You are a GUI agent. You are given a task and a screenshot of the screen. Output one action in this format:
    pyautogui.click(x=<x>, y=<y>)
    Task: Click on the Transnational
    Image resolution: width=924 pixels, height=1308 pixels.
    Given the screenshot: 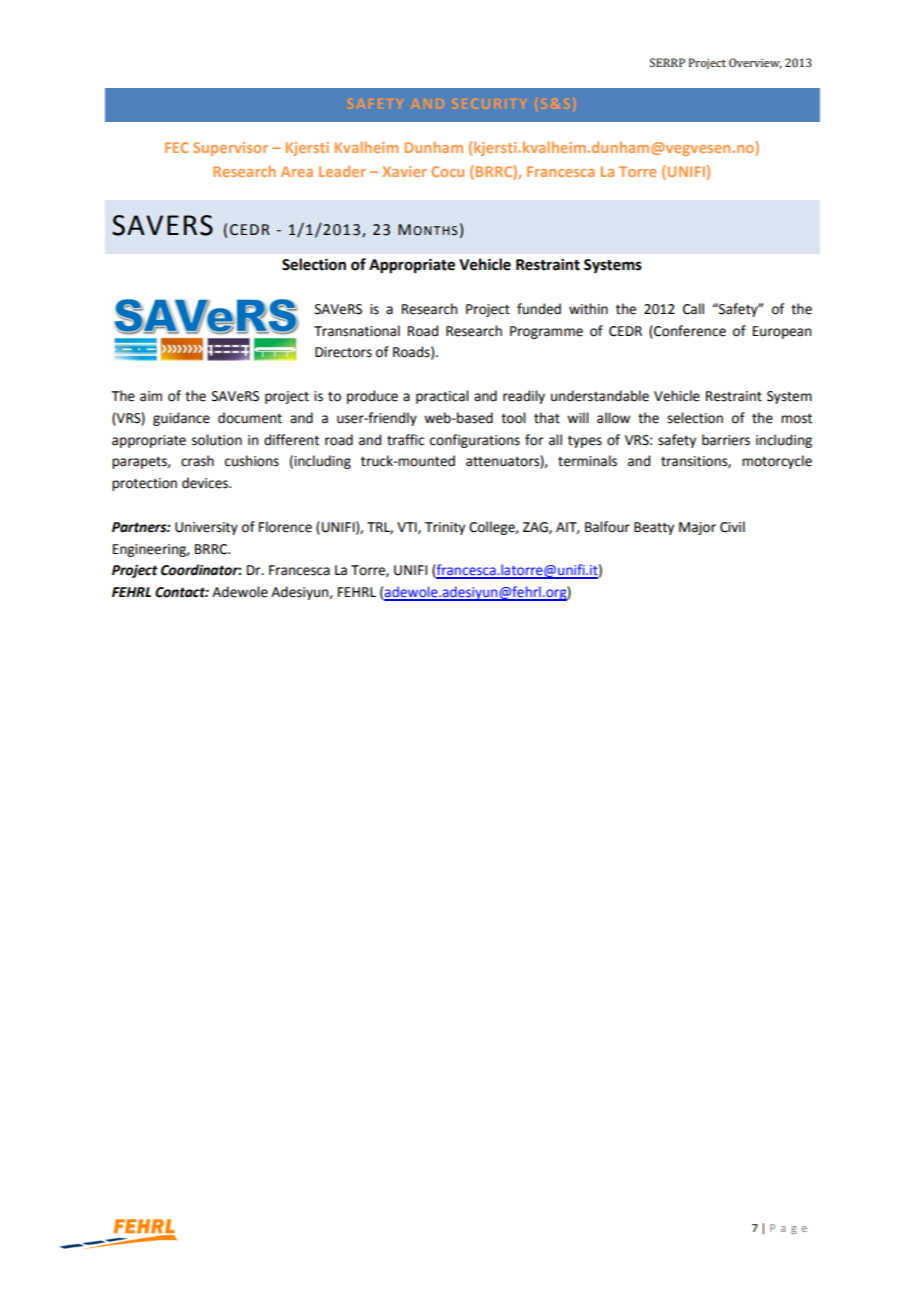 What is the action you would take?
    pyautogui.click(x=357, y=331)
